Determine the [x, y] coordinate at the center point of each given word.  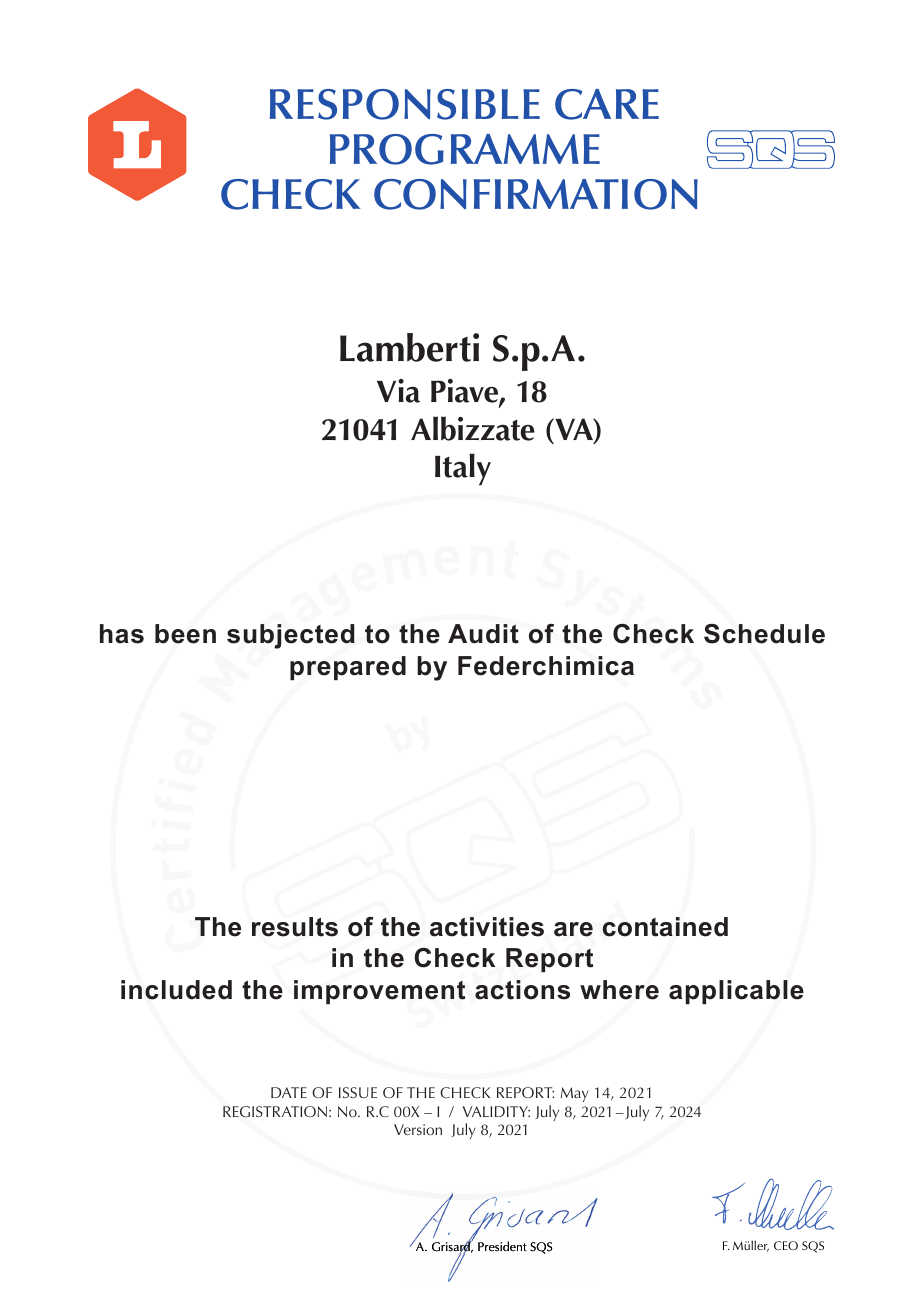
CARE [607, 104]
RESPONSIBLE [405, 104]
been [185, 634]
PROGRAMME [465, 149]
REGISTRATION [276, 1112]
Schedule [764, 634]
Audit [483, 634]
